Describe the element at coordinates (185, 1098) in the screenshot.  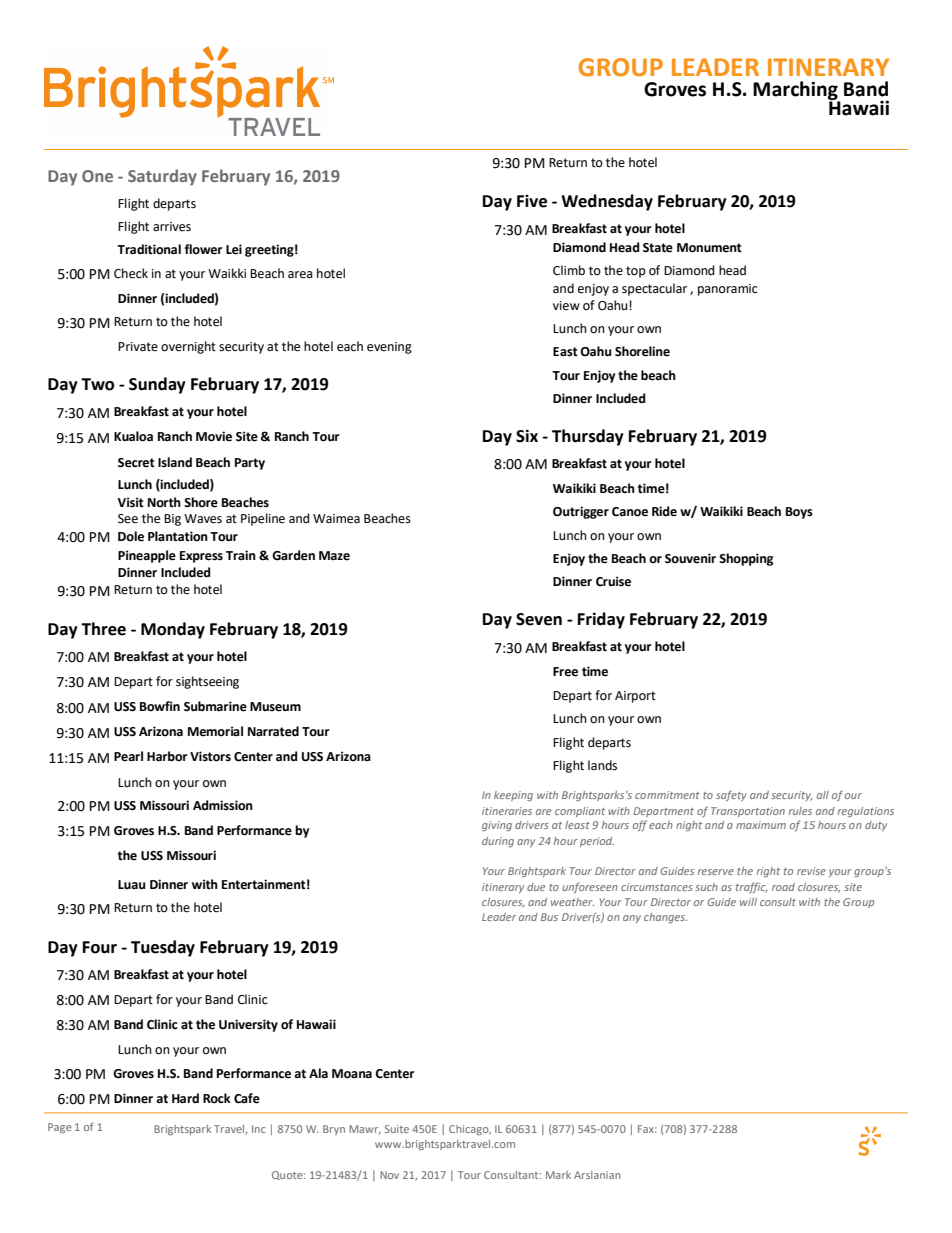
I see `Hard` at that location.
